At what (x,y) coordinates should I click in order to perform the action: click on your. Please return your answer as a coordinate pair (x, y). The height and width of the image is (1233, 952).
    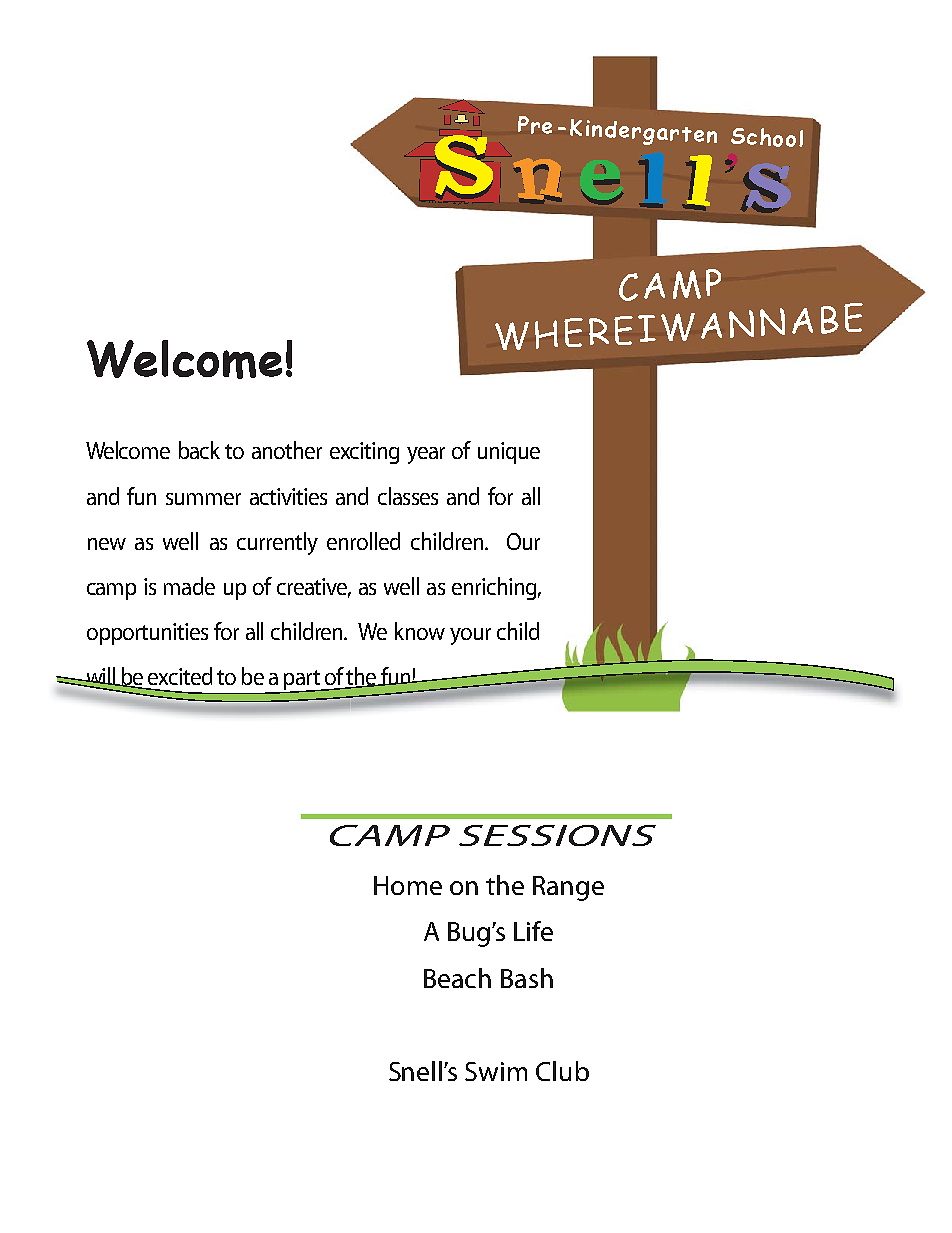
    Looking at the image, I should click on (470, 636).
